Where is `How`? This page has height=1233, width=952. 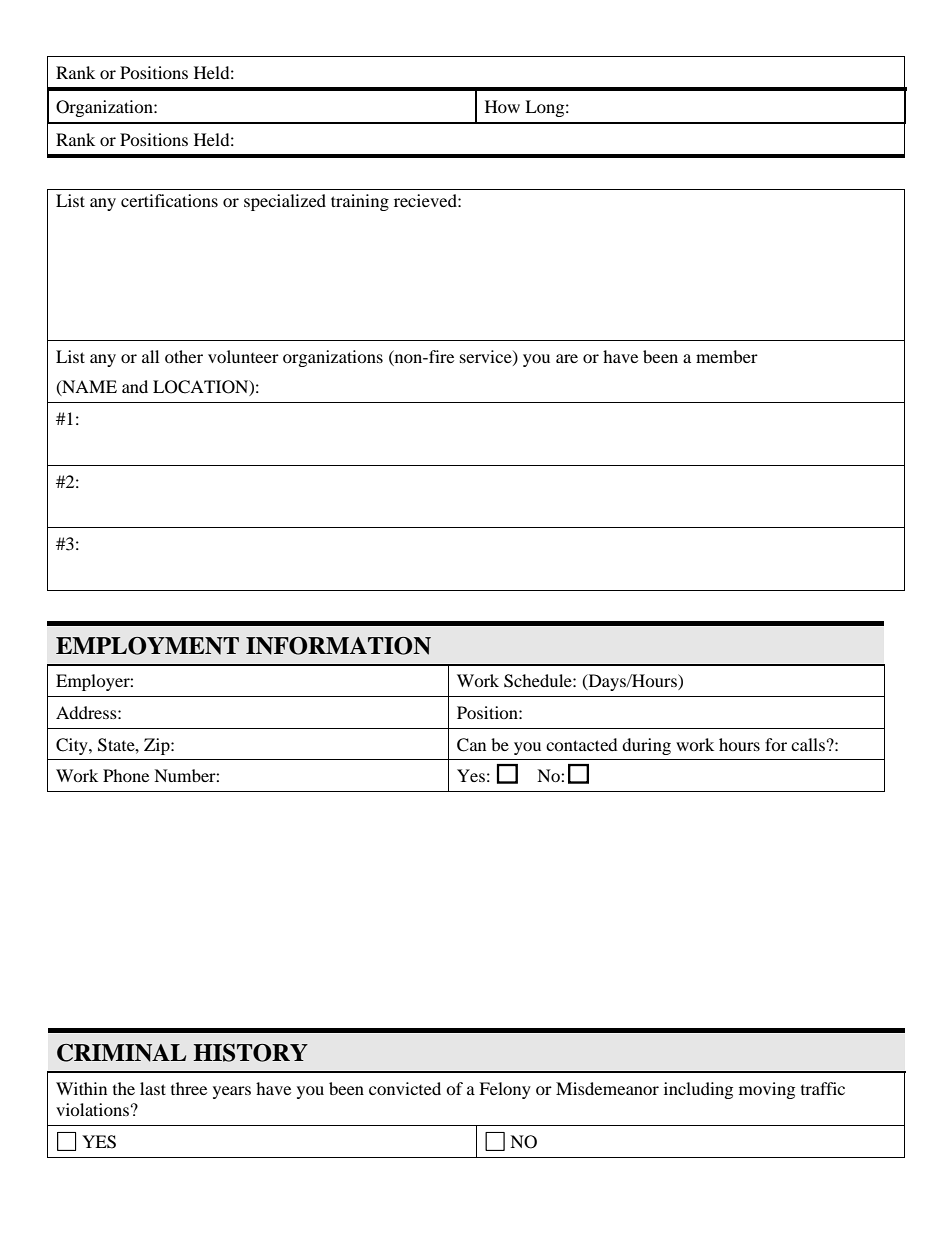 How is located at coordinates (502, 106).
